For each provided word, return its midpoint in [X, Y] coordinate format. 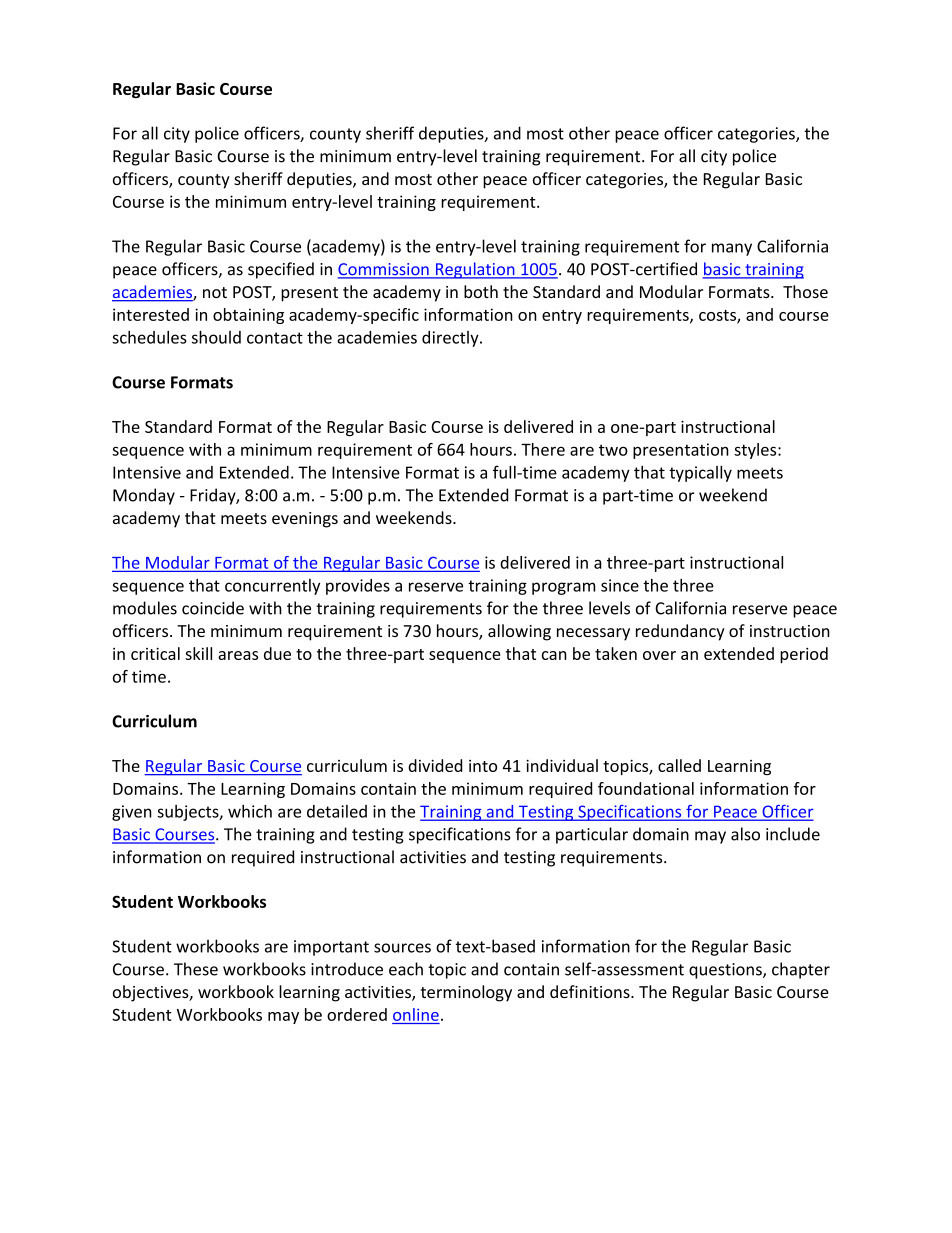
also [745, 834]
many [732, 249]
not [215, 292]
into [483, 766]
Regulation [475, 270]
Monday [144, 496]
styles [756, 451]
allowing [519, 632]
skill [198, 653]
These [196, 969]
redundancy [680, 632]
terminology [466, 993]
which [250, 811]
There [543, 449]
